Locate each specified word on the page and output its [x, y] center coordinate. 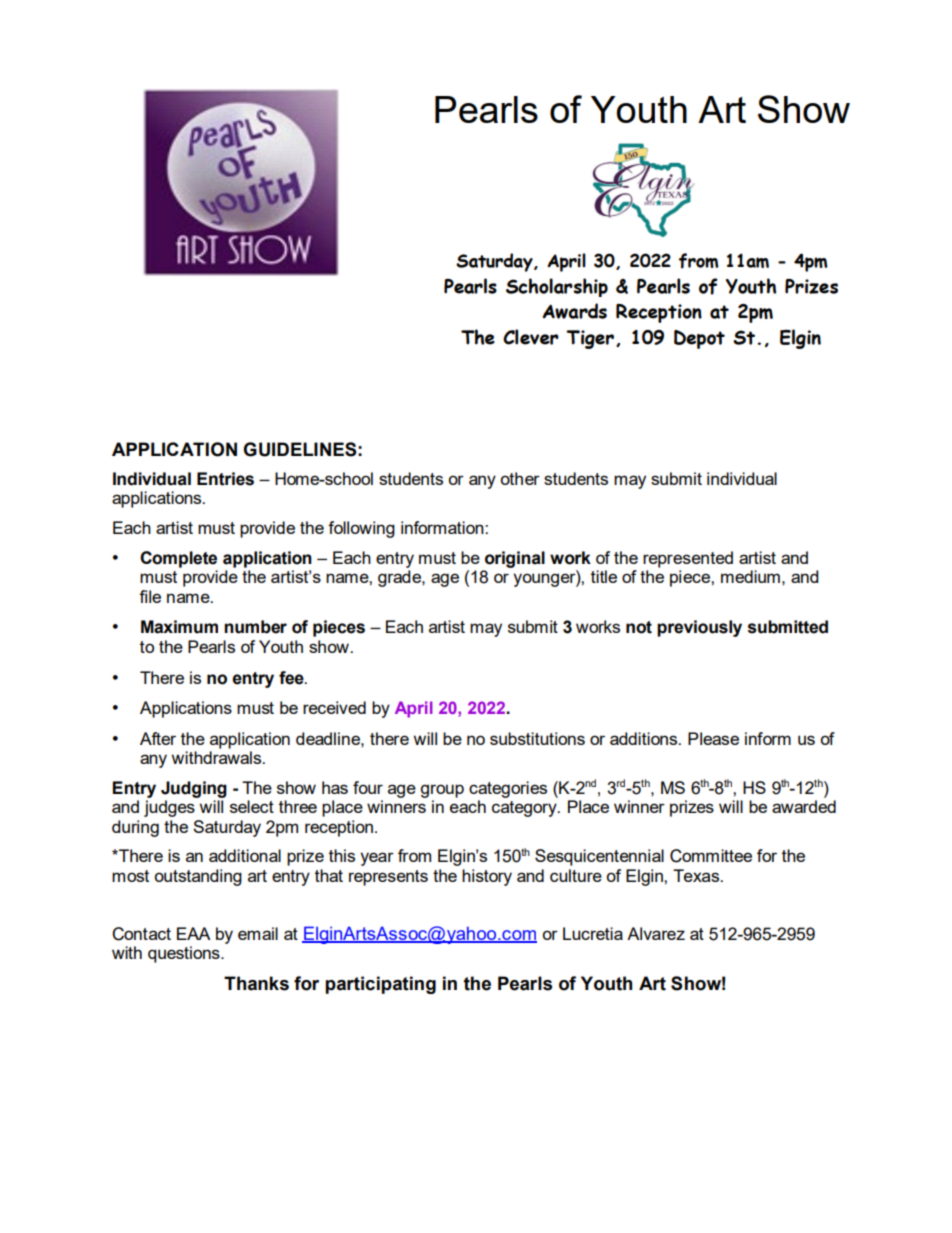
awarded [804, 806]
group [442, 791]
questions [185, 954]
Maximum [179, 627]
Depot [699, 339]
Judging [194, 789]
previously [699, 628]
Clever [531, 337]
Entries [225, 479]
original [515, 559]
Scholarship [557, 287]
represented [688, 559]
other [520, 478]
